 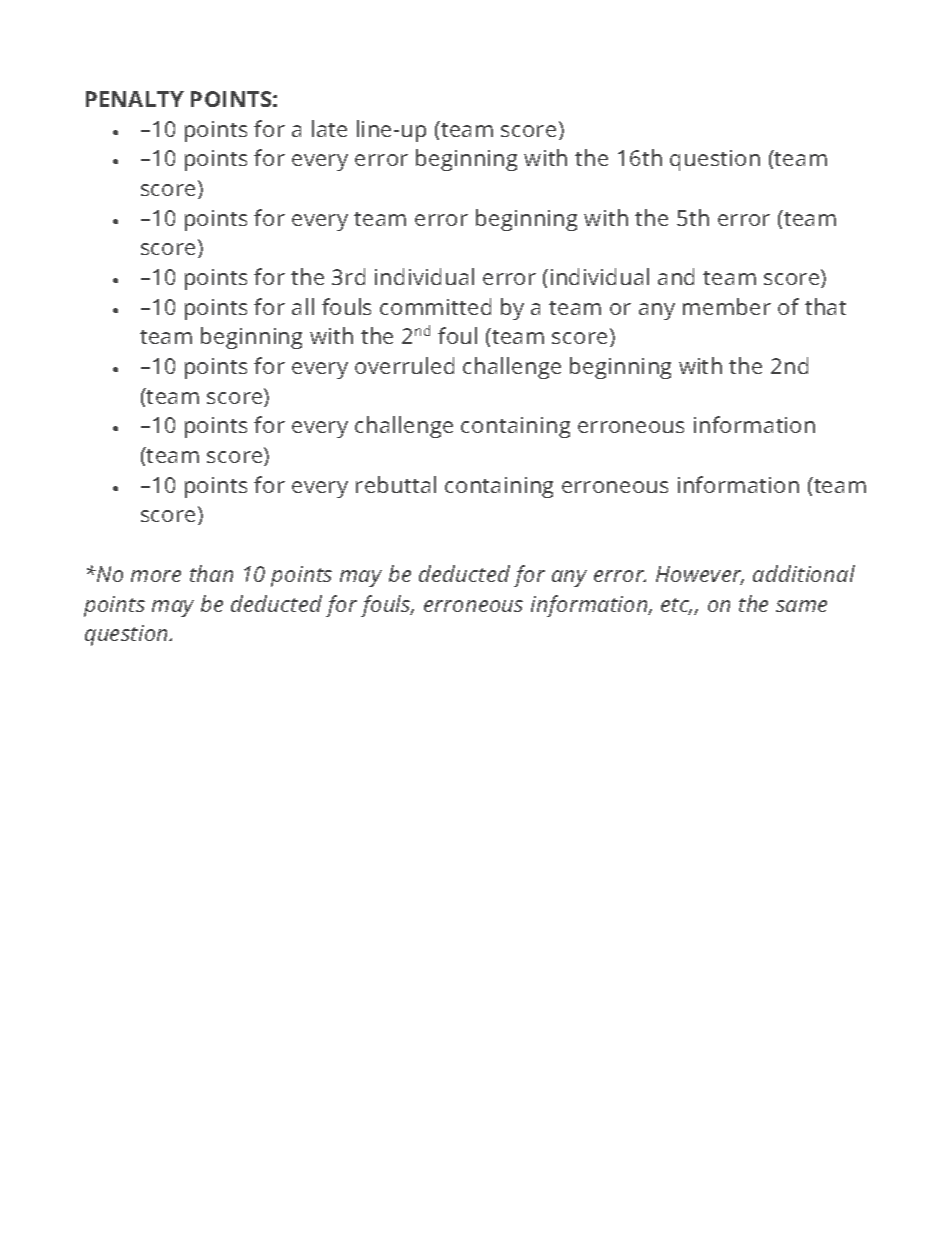 I want to click on PENALTY, so click(x=135, y=99).
